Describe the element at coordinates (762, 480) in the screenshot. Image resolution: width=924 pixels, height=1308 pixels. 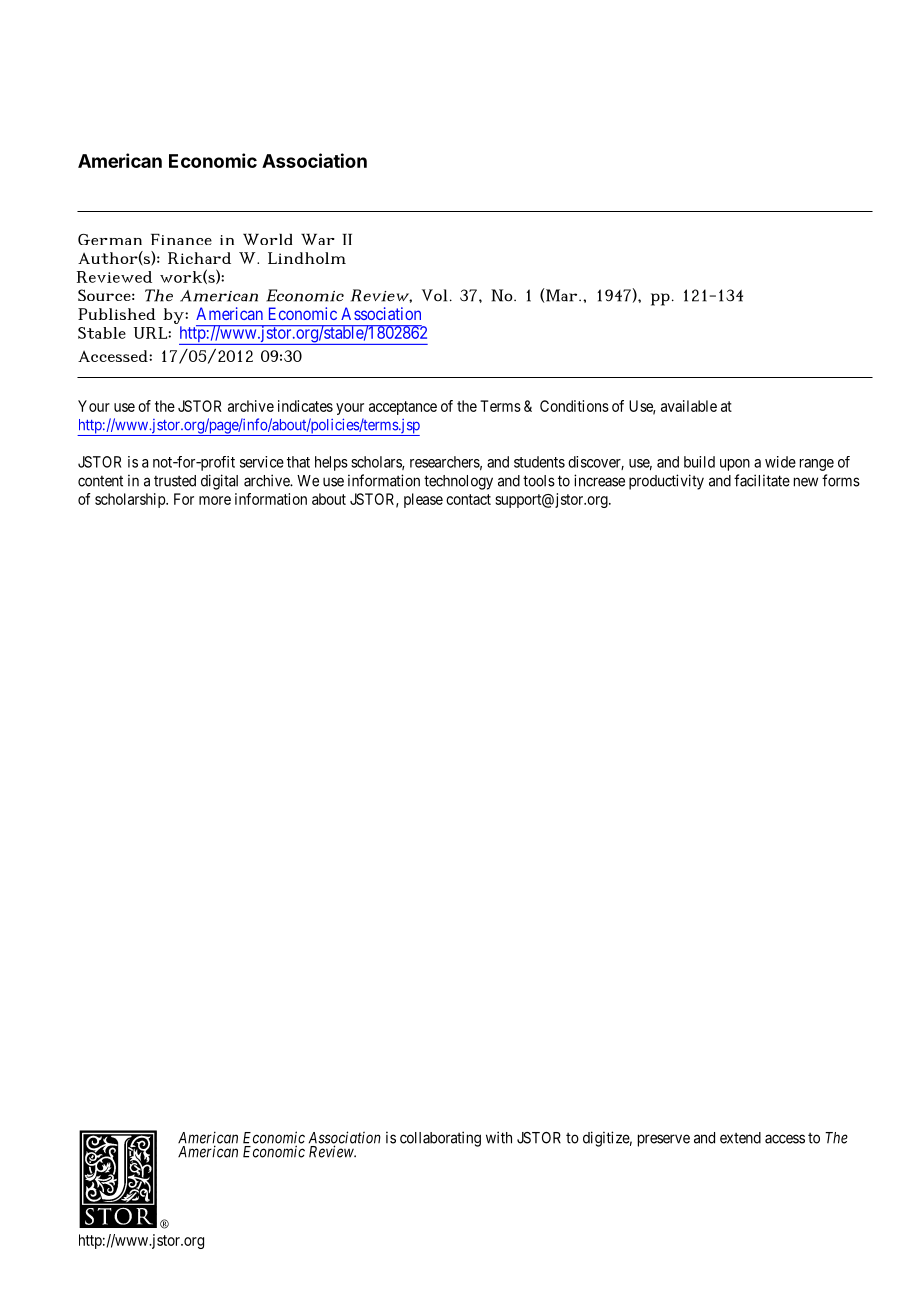
I see `facilitate` at that location.
